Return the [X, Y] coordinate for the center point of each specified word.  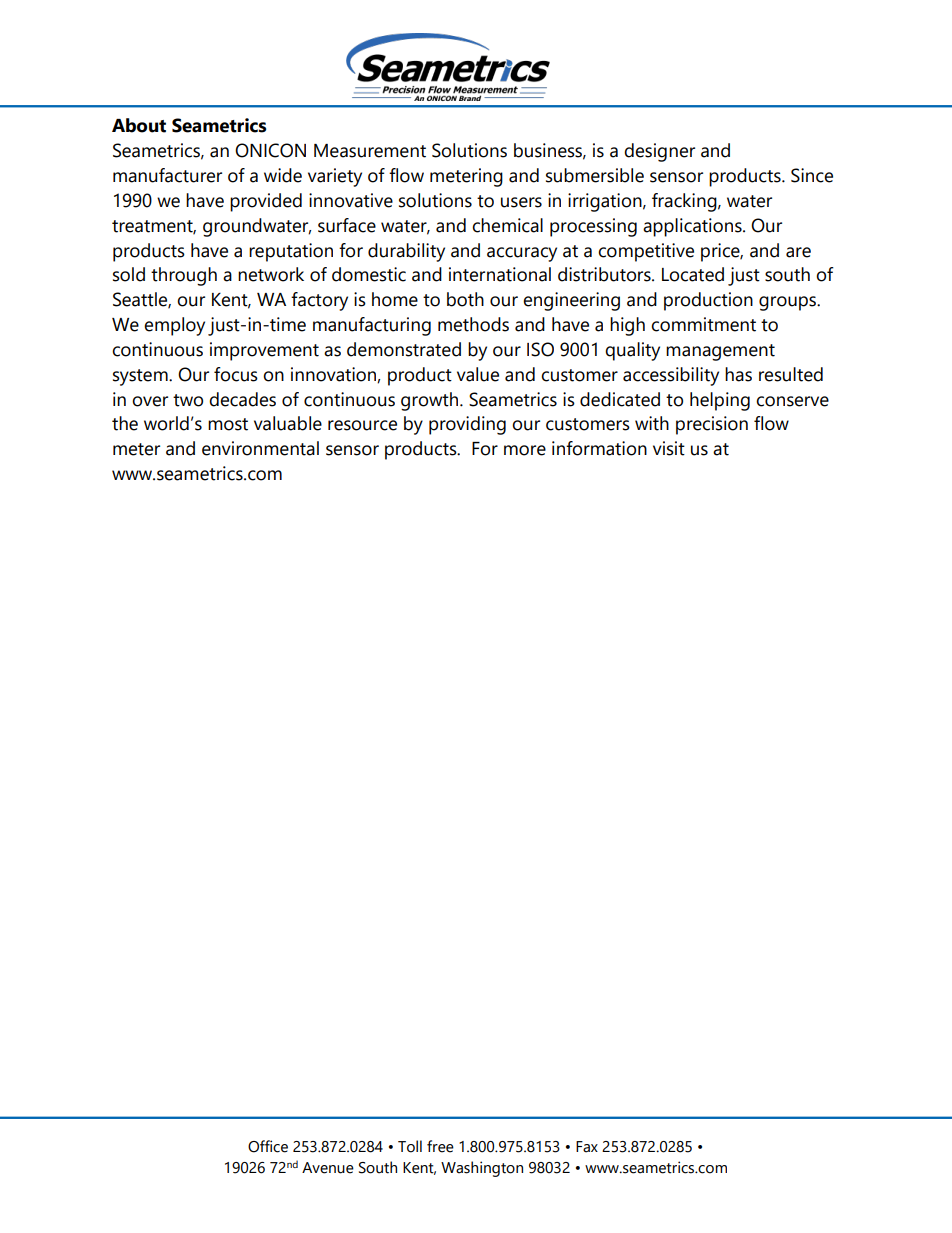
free [440, 1146]
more [525, 450]
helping [720, 401]
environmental [260, 448]
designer [659, 152]
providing [467, 425]
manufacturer [167, 175]
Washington [482, 1169]
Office [268, 1146]
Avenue [328, 1168]
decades [242, 399]
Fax [587, 1147]
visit [669, 448]
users [521, 202]
